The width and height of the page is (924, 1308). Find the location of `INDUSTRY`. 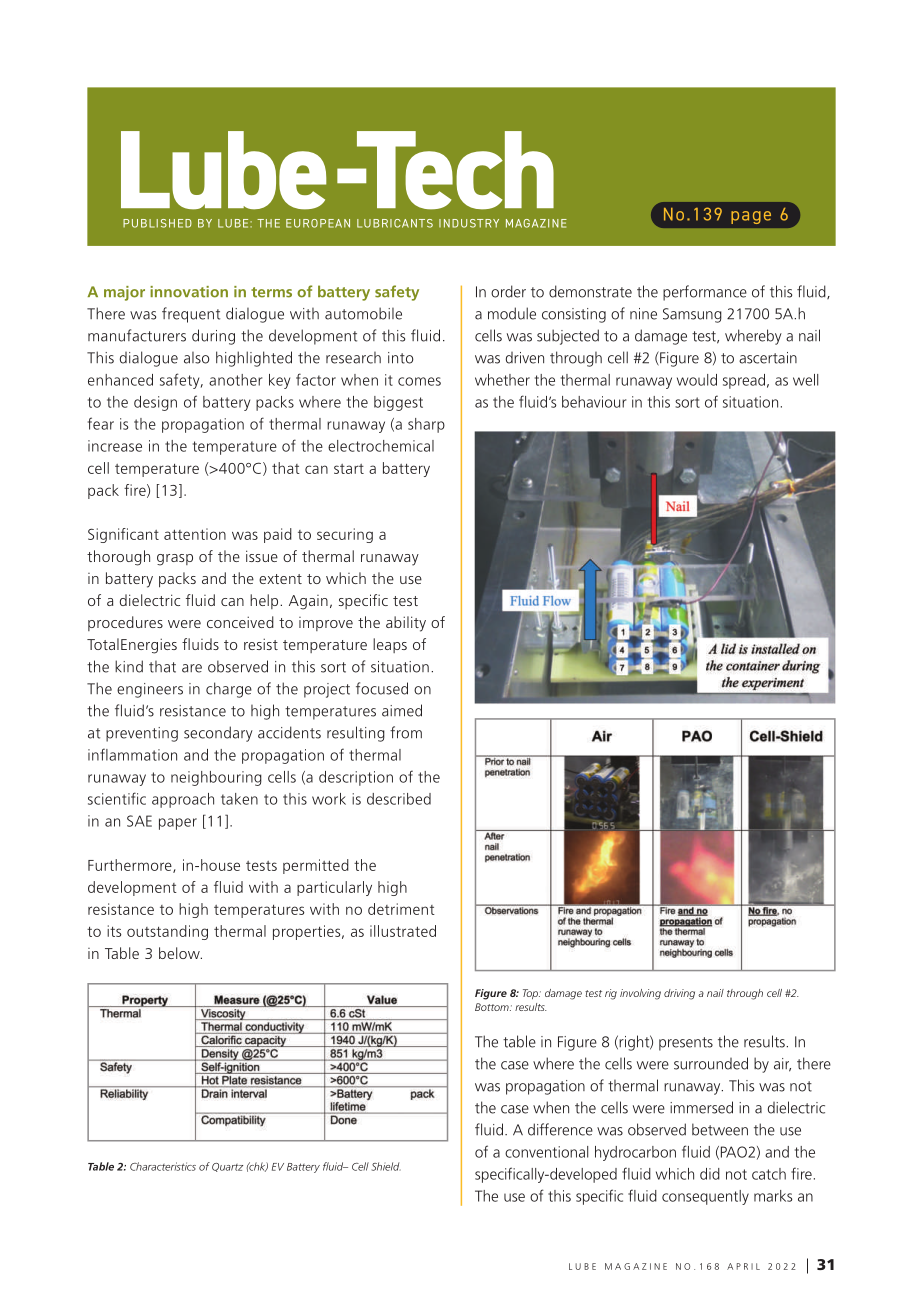

INDUSTRY is located at coordinates (469, 223).
